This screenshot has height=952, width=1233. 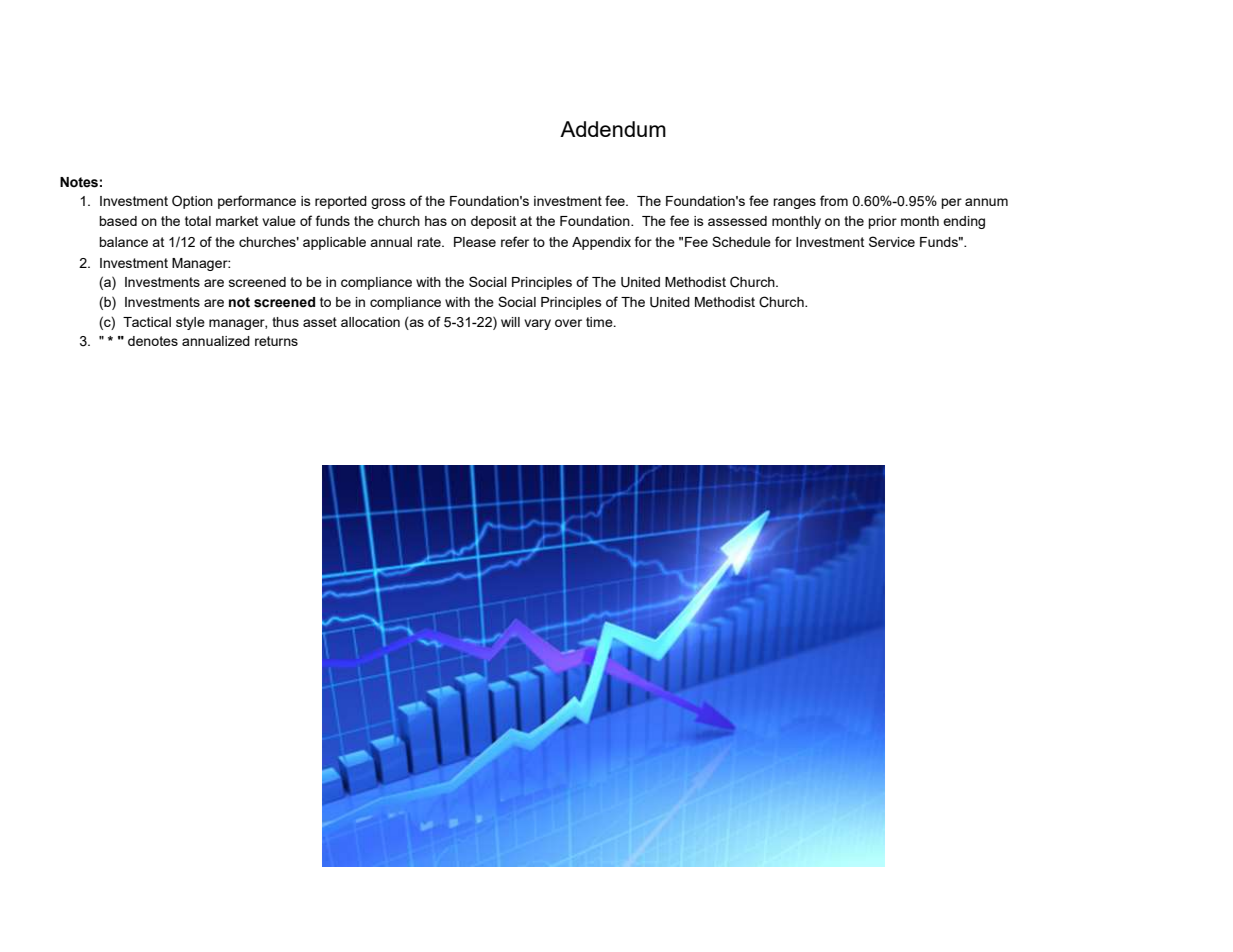 I want to click on gross, so click(x=388, y=203).
